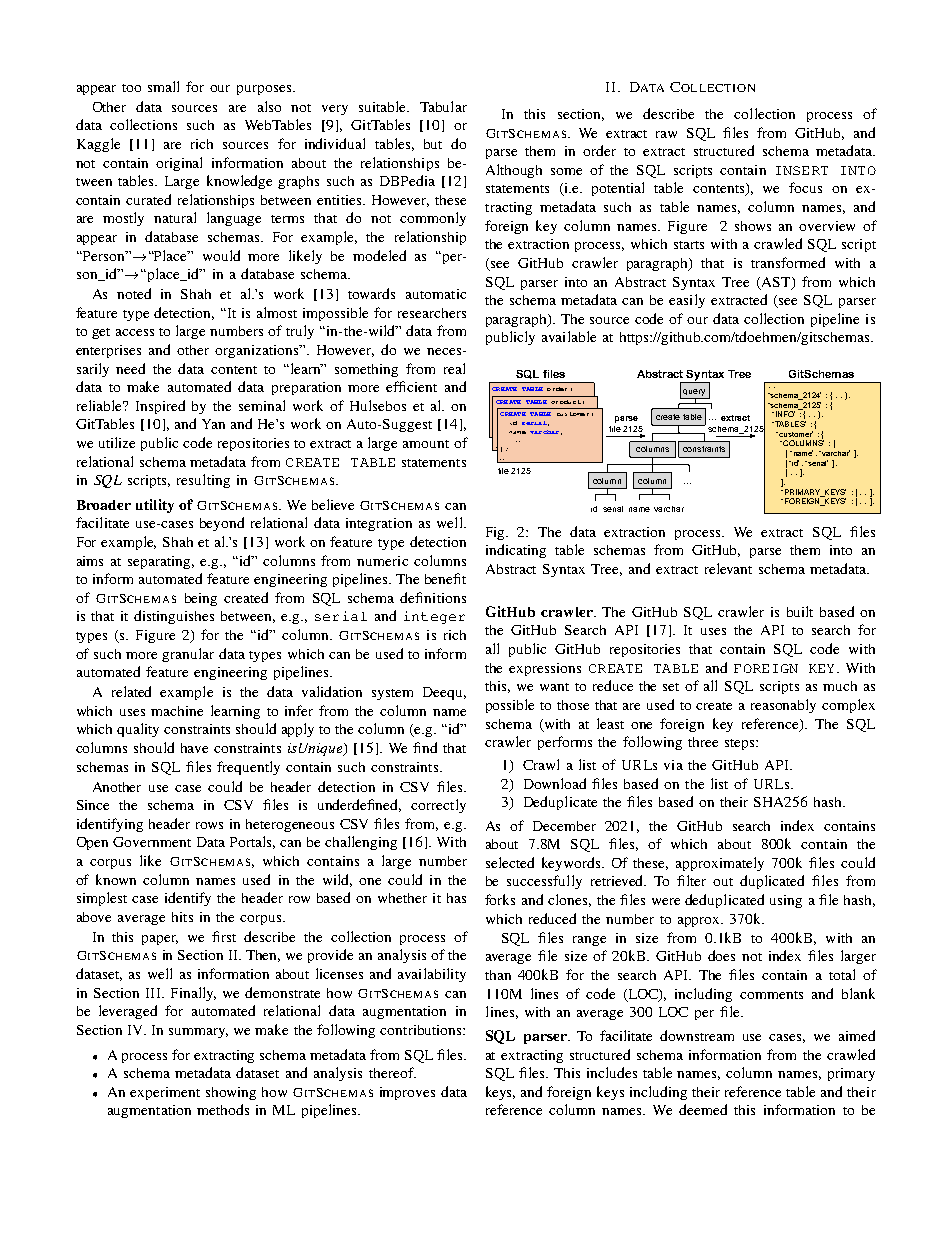 This page has height=1233, width=952. What do you see at coordinates (510, 862) in the page?
I see `selected` at bounding box center [510, 862].
